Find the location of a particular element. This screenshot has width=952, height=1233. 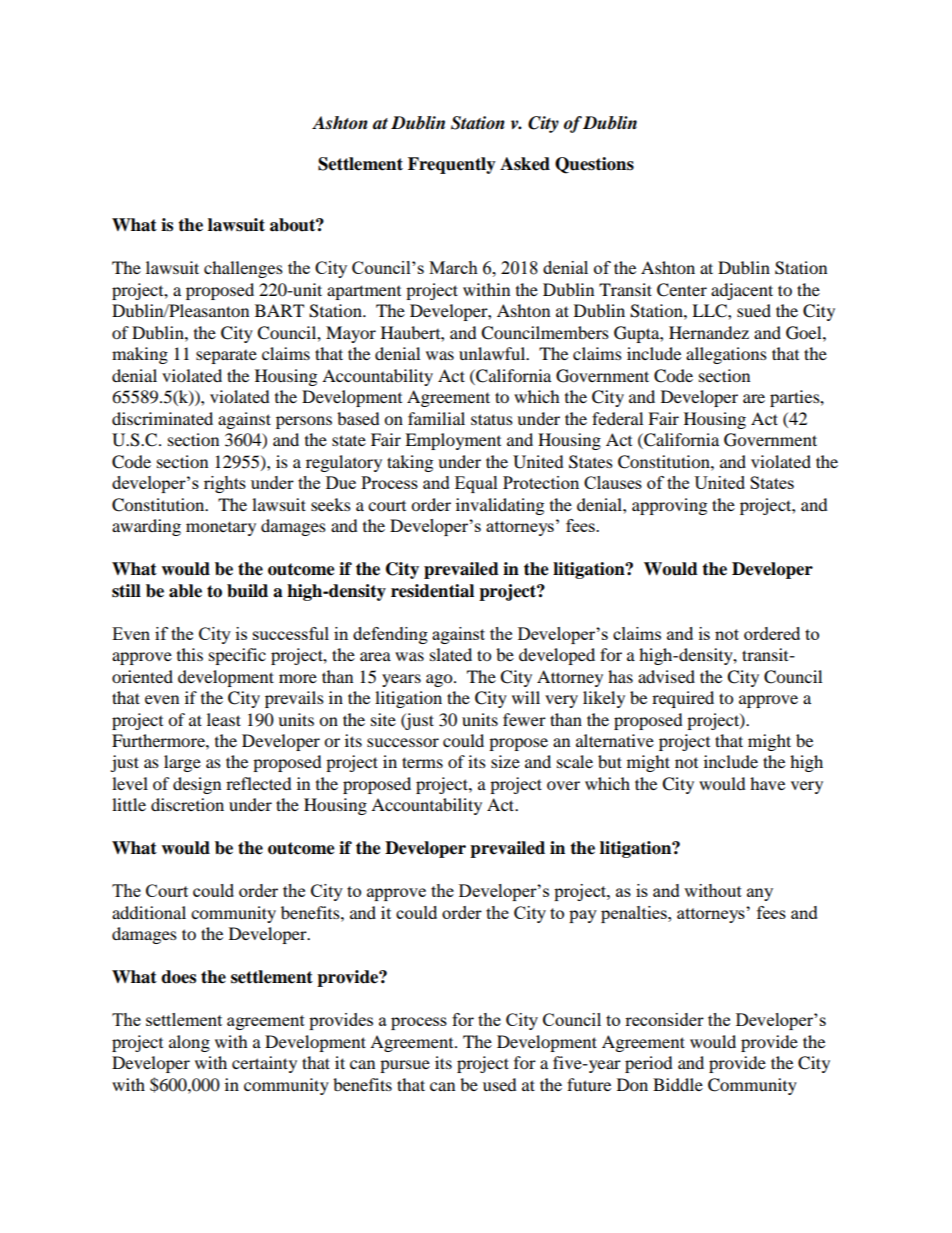

slated is located at coordinates (451, 654).
